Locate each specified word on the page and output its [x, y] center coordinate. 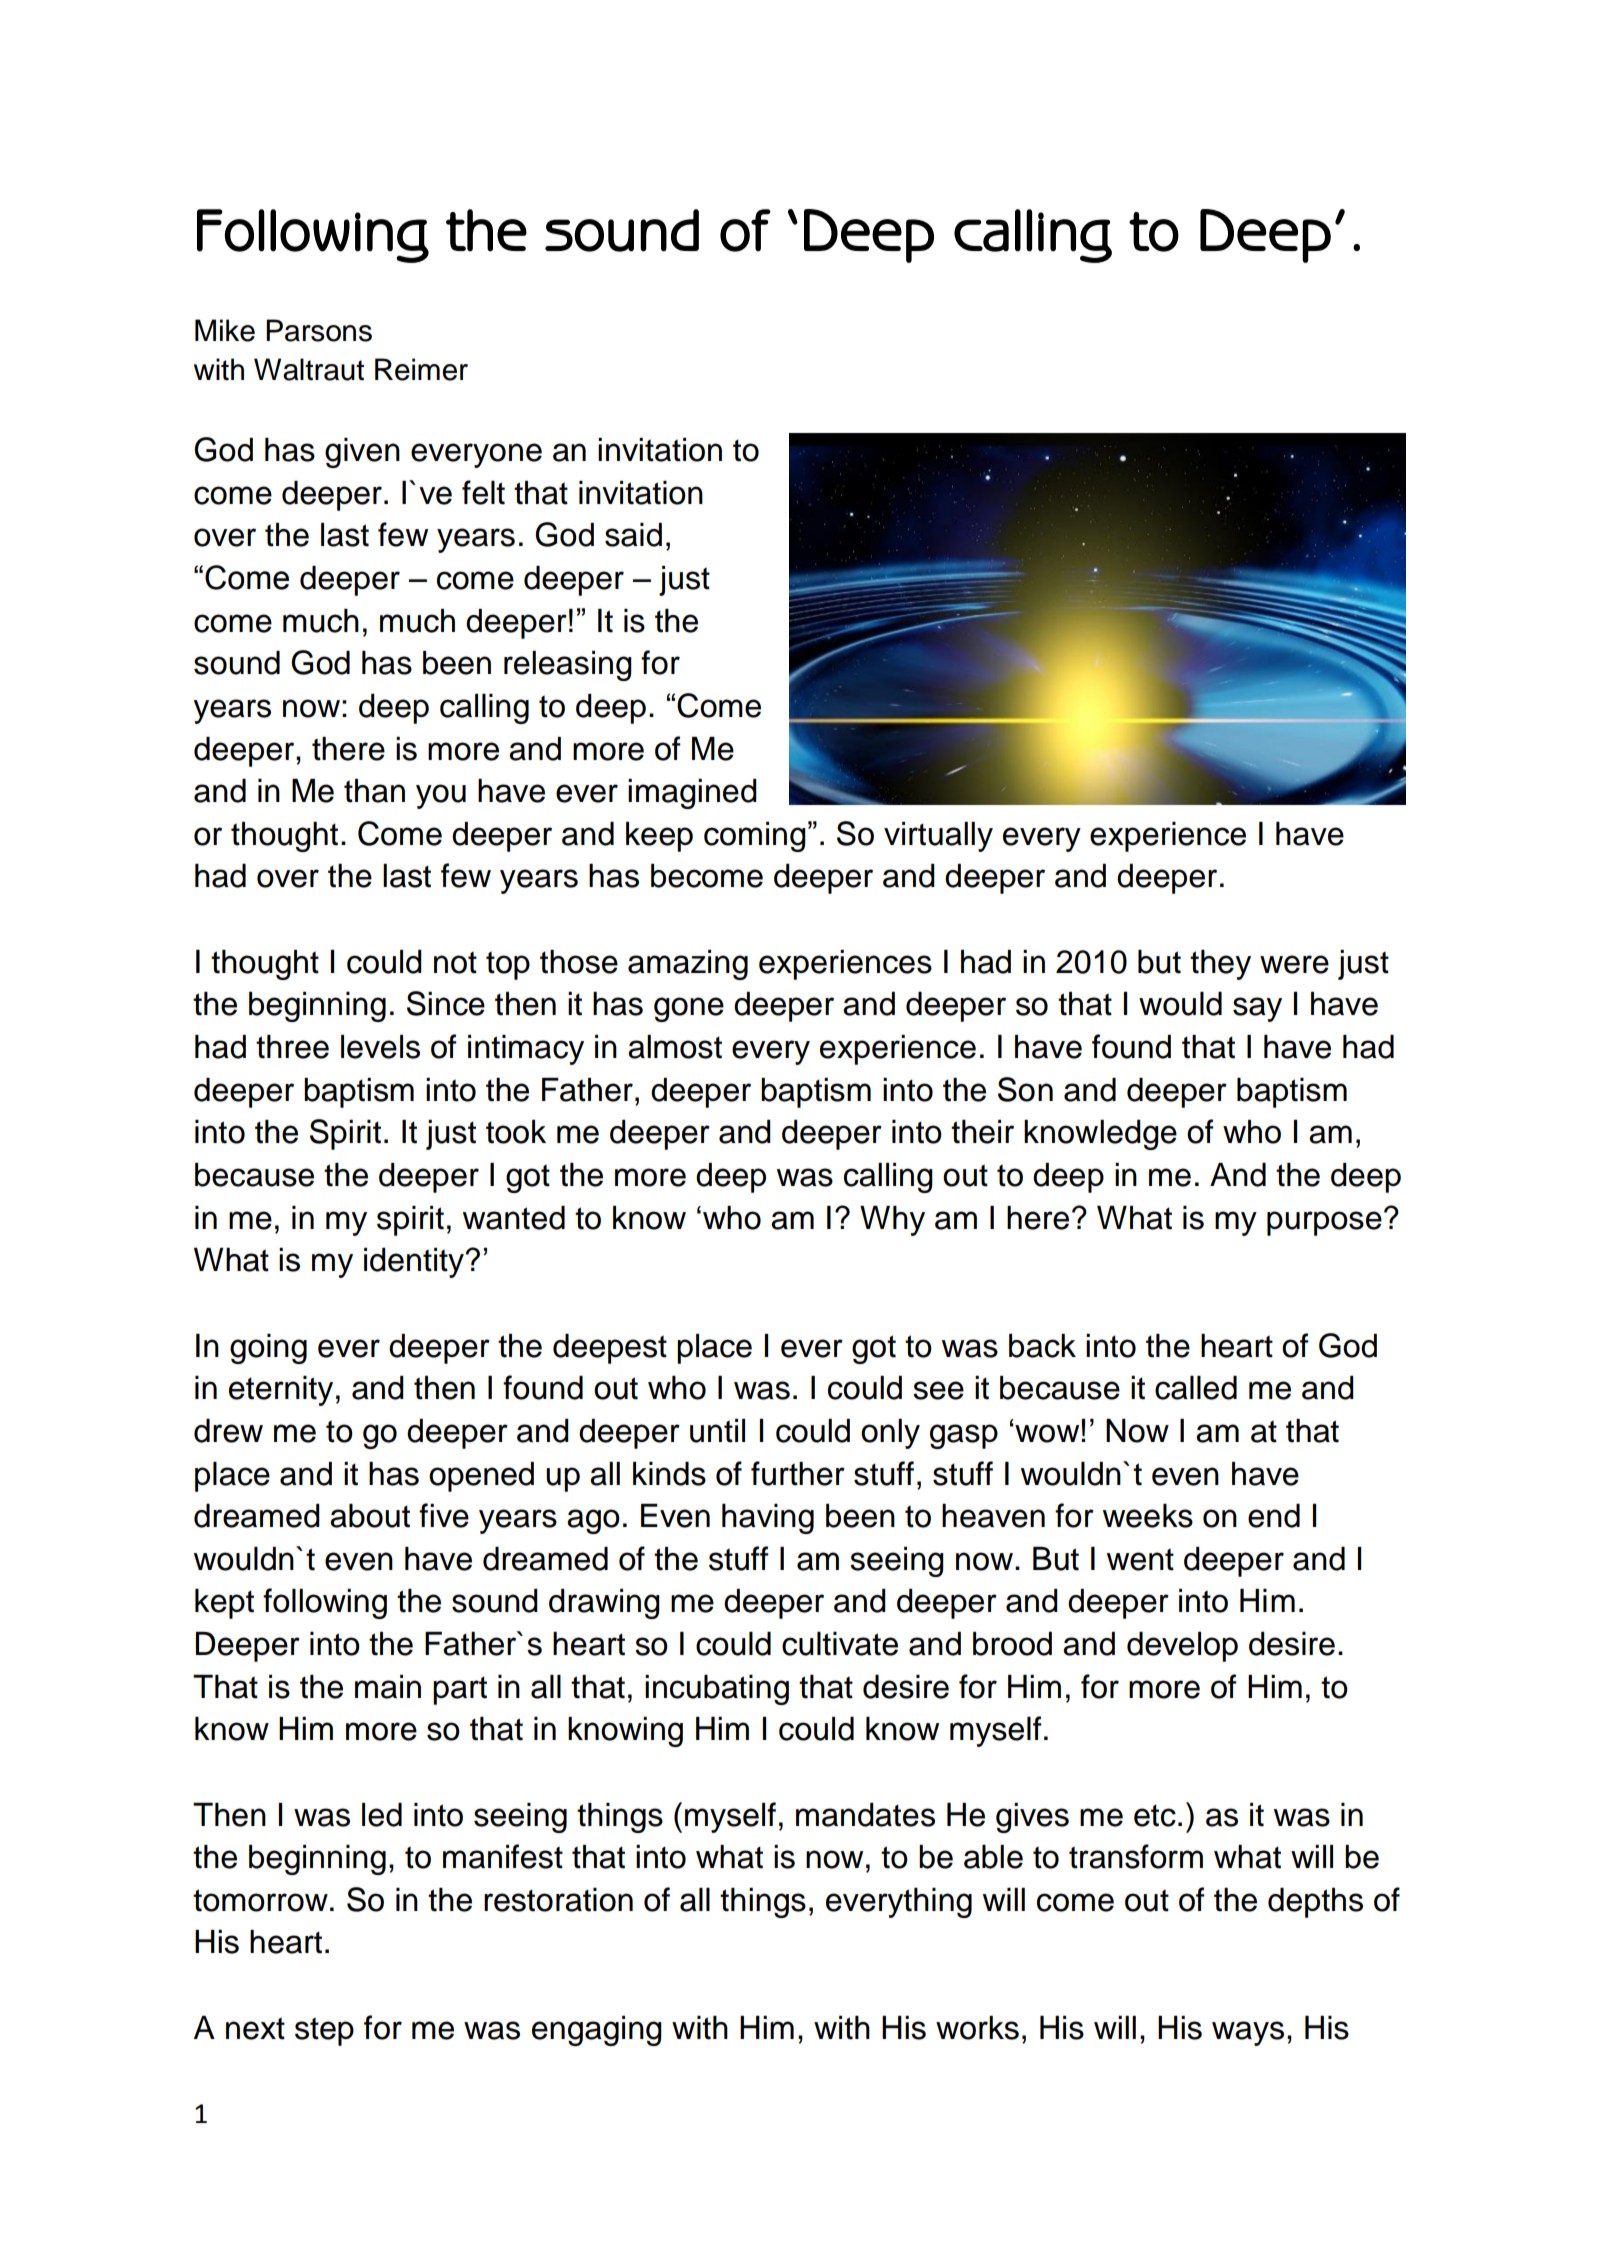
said [633, 535]
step [324, 2031]
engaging [597, 2031]
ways [1248, 2033]
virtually [938, 837]
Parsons [319, 330]
